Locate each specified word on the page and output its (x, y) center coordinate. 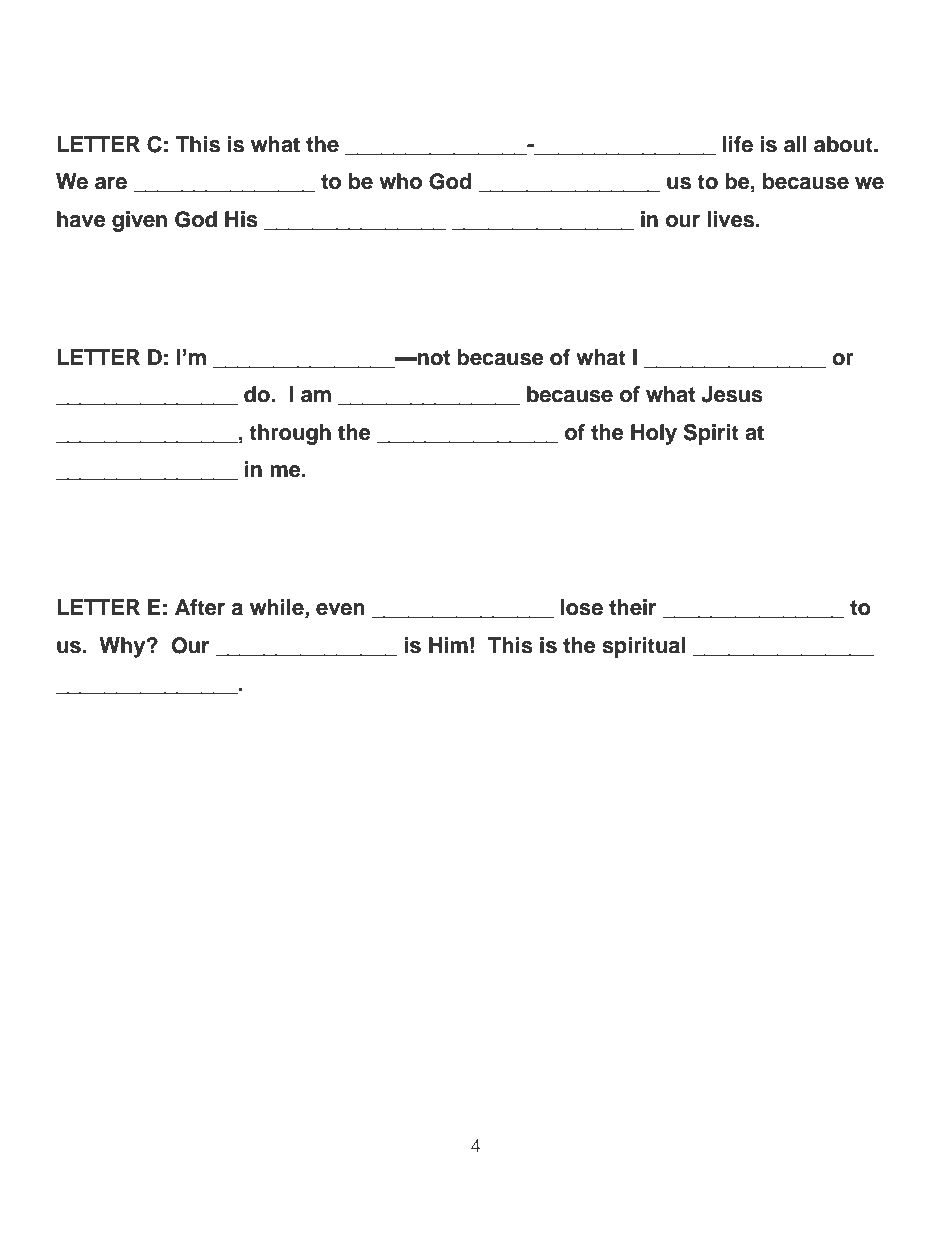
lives (732, 219)
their (632, 607)
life (738, 144)
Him (448, 645)
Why (123, 647)
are (111, 183)
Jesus (732, 394)
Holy (654, 434)
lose (582, 607)
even (340, 609)
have (81, 219)
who (400, 181)
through (290, 434)
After (200, 607)
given (139, 221)
